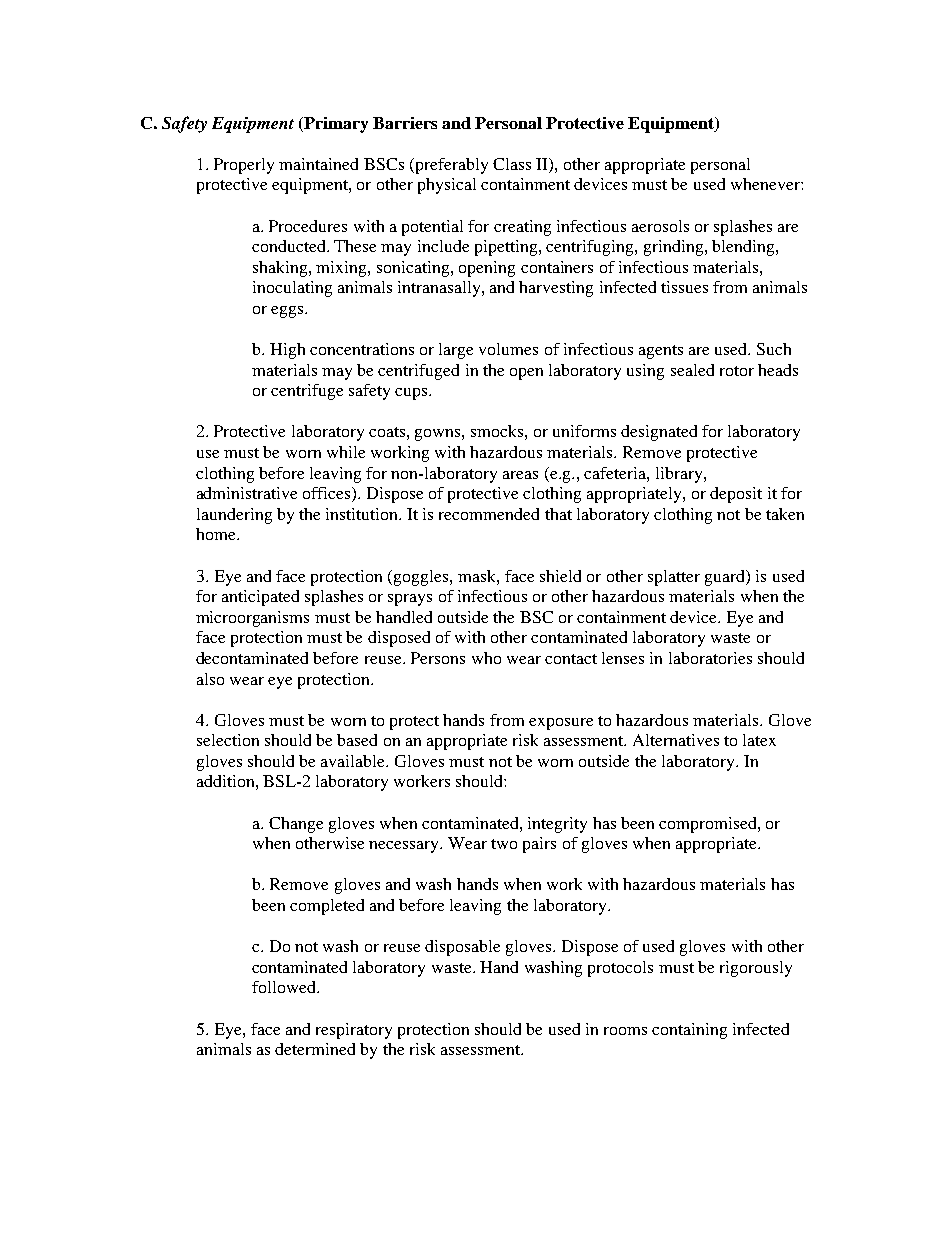 The image size is (952, 1233). What do you see at coordinates (680, 475) in the document?
I see `library` at bounding box center [680, 475].
